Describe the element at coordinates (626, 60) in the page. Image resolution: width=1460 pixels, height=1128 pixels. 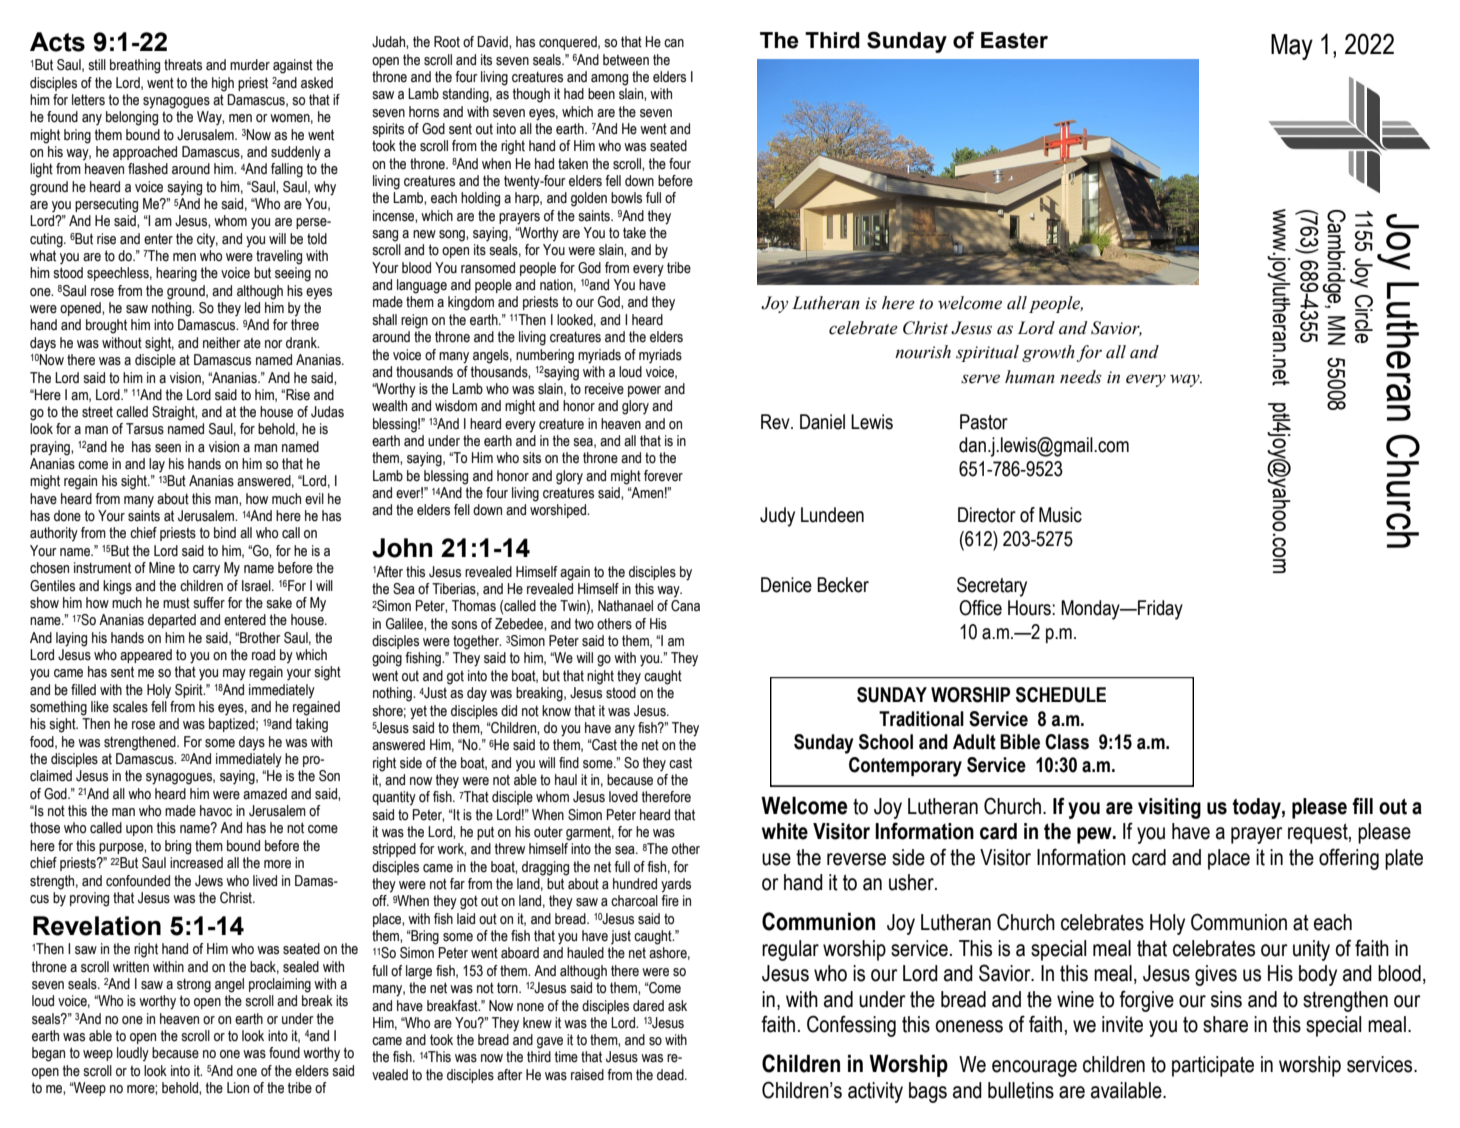
I see `between` at that location.
